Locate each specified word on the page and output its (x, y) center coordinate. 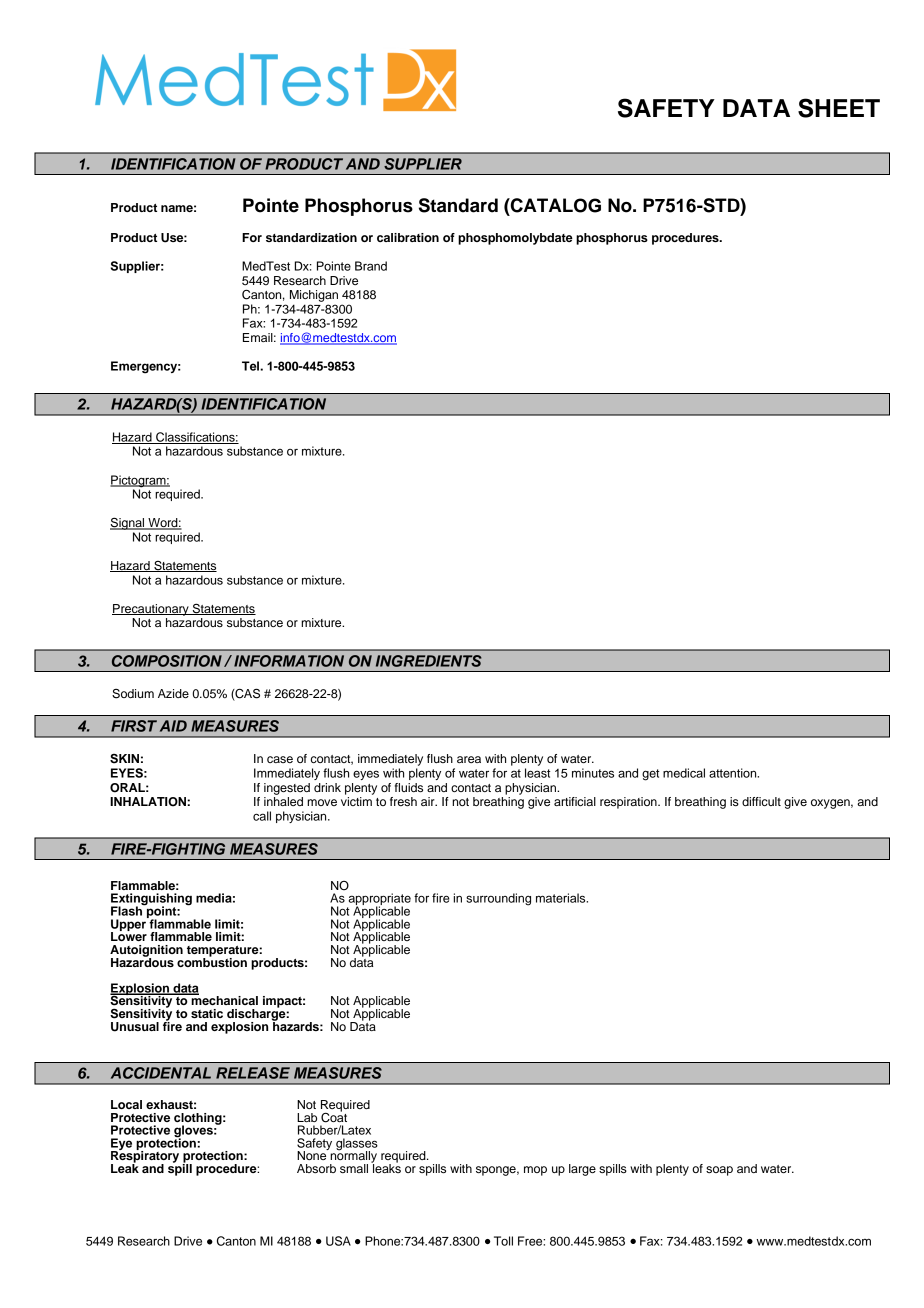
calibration (408, 237)
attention (734, 773)
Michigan (314, 296)
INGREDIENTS (429, 661)
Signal (128, 523)
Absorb (316, 1168)
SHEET (839, 108)
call (262, 816)
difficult (761, 801)
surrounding (498, 899)
